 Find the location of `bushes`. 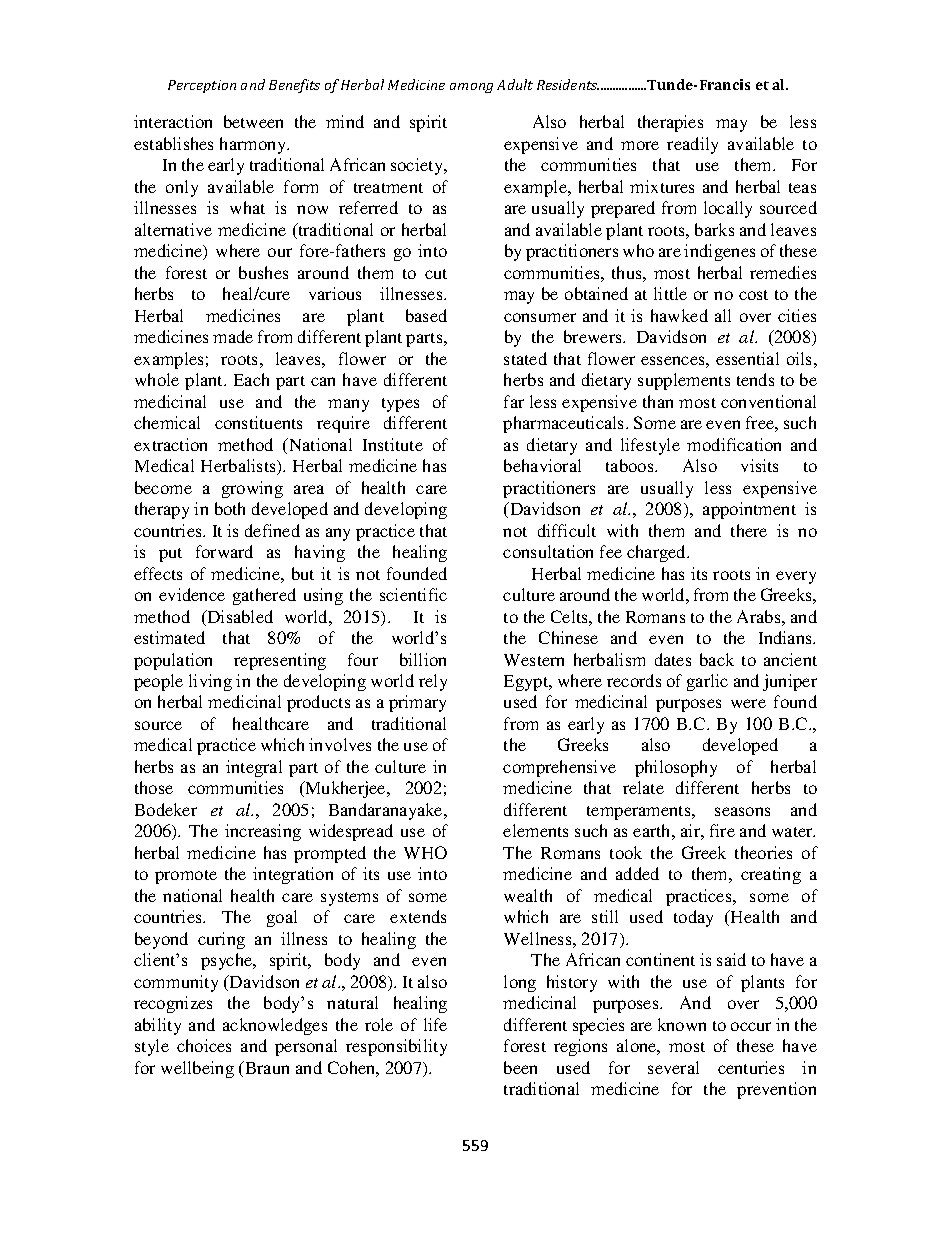

bushes is located at coordinates (263, 272).
